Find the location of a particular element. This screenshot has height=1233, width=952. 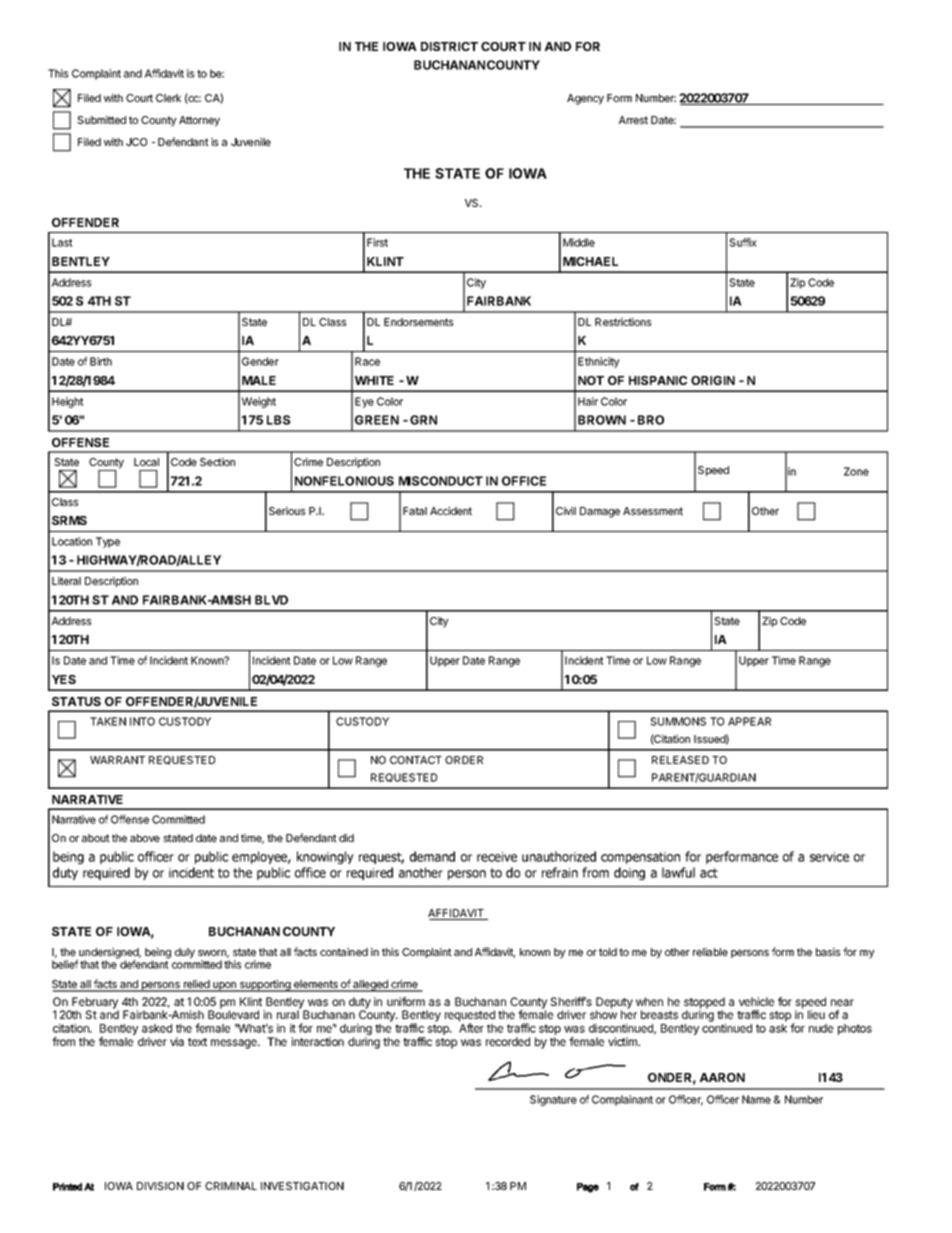

DISTRICT is located at coordinates (449, 46).
